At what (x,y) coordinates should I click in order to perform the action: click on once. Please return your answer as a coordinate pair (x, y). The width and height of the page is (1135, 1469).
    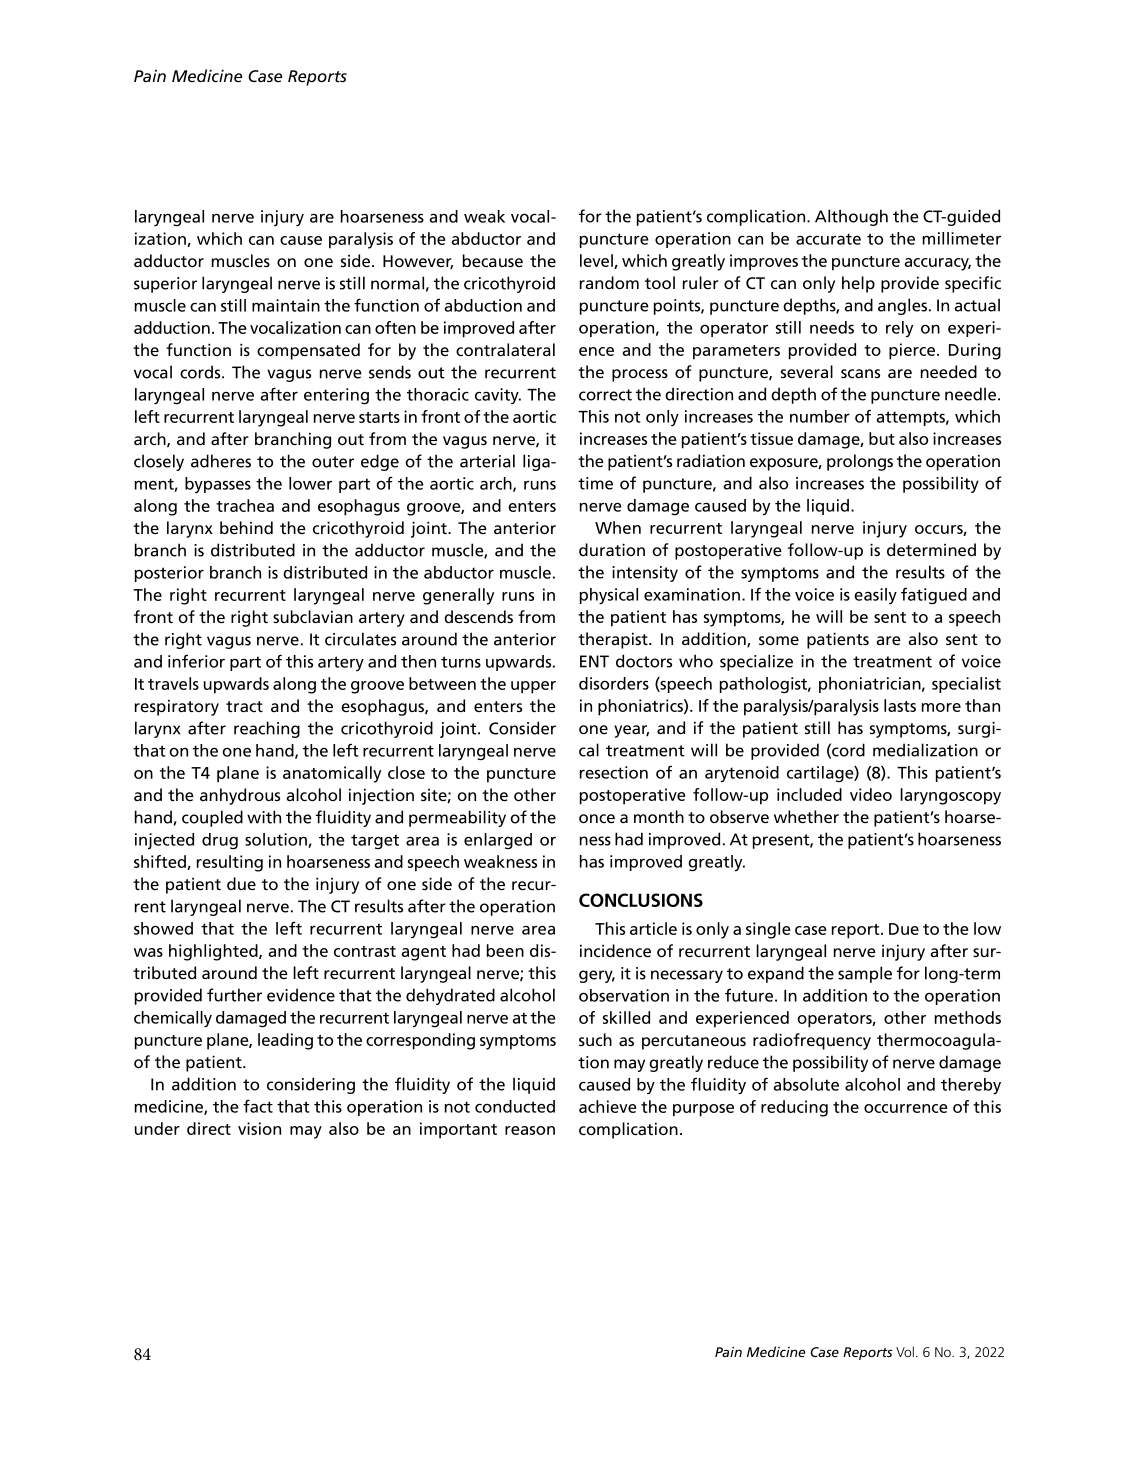
    Looking at the image, I should click on (597, 818).
